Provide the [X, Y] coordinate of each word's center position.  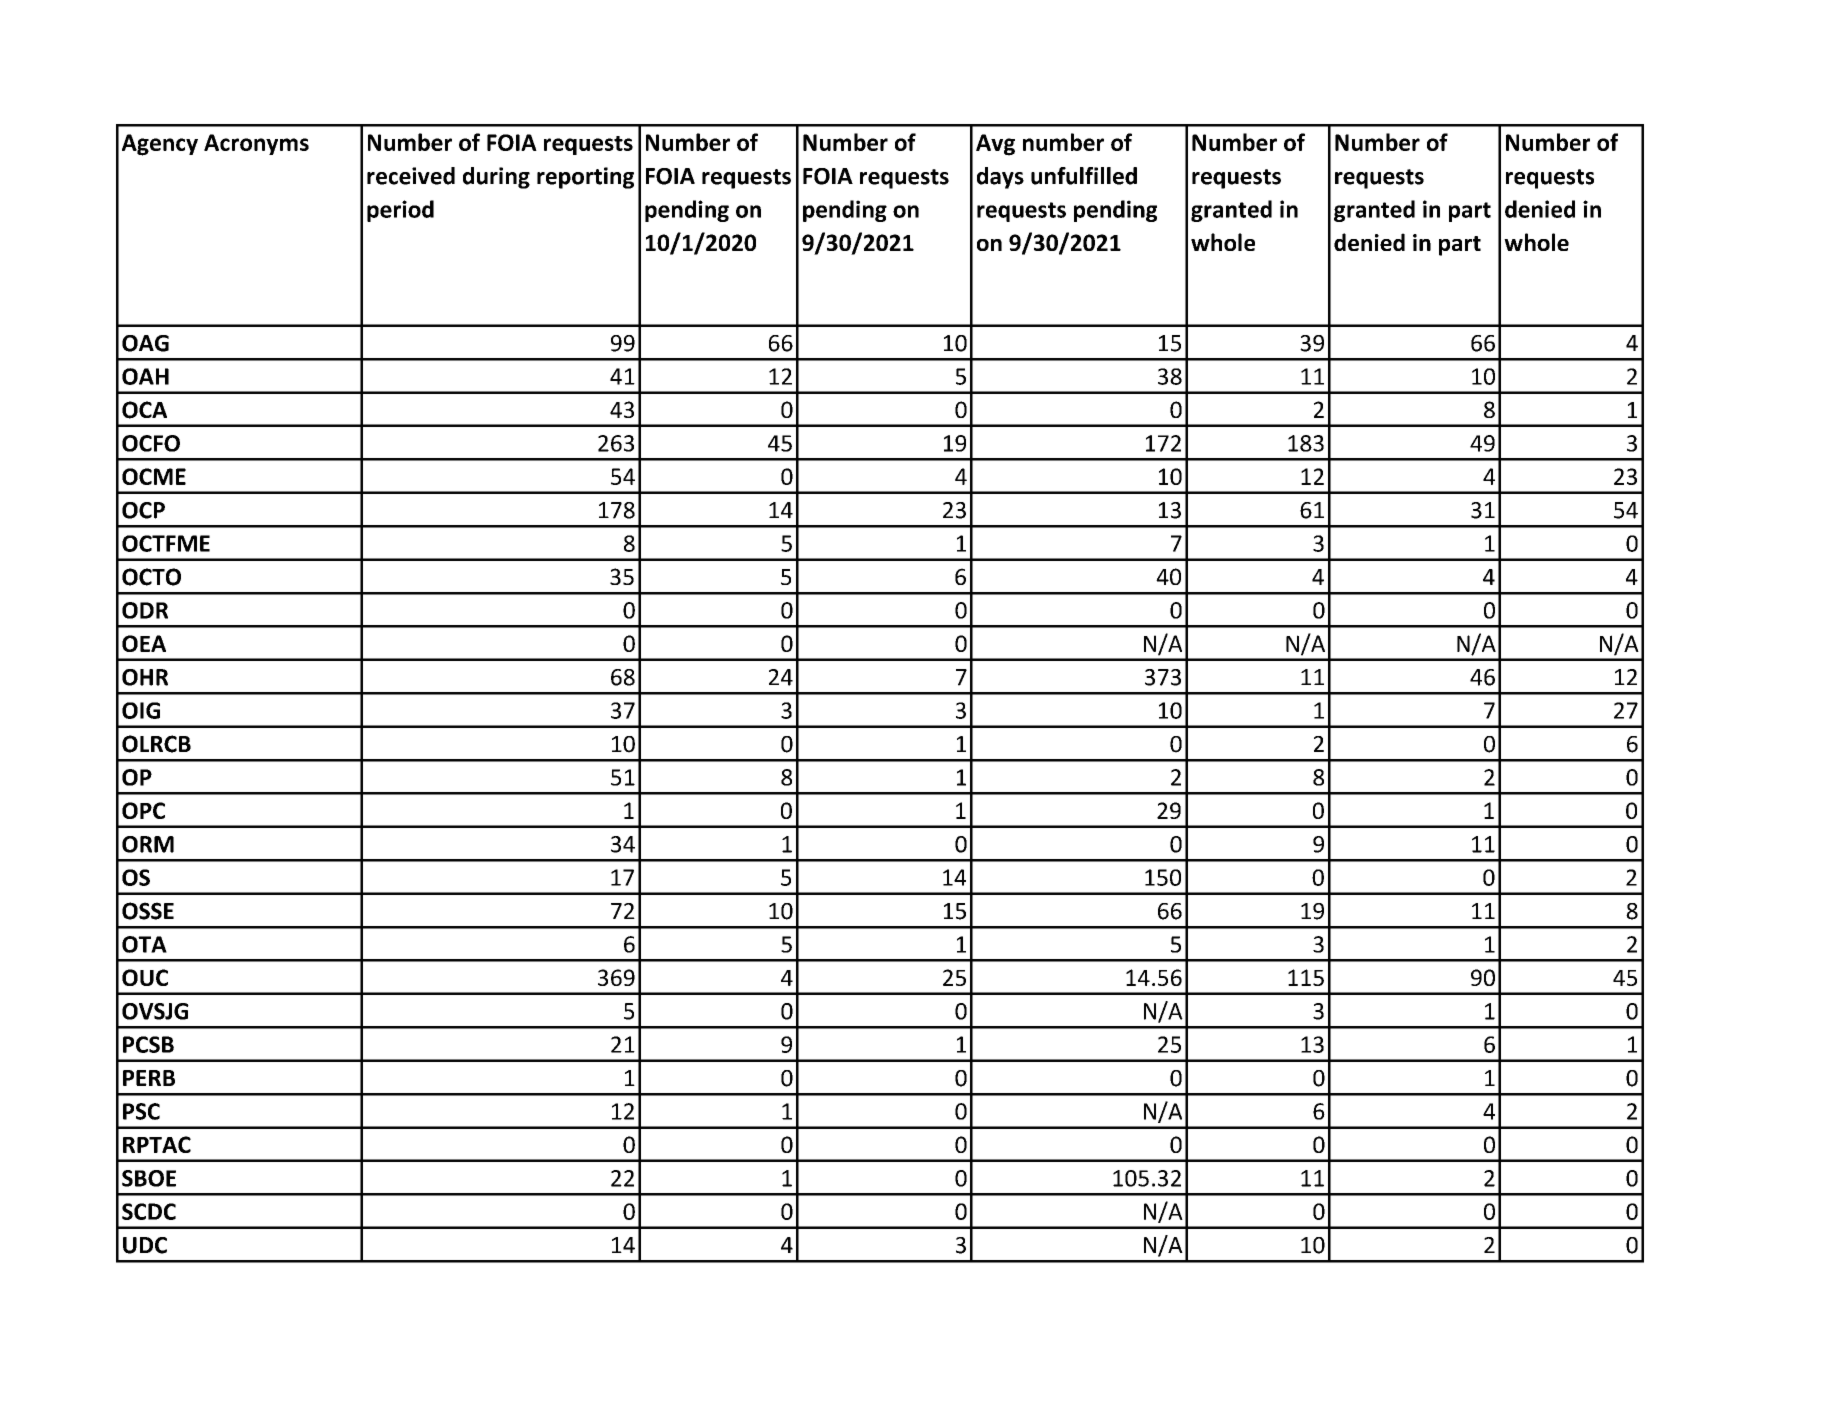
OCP [143, 510]
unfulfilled [1084, 176]
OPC [143, 810]
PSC [141, 1111]
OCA [144, 410]
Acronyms [256, 144]
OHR [145, 677]
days [1000, 178]
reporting [585, 178]
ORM [148, 844]
